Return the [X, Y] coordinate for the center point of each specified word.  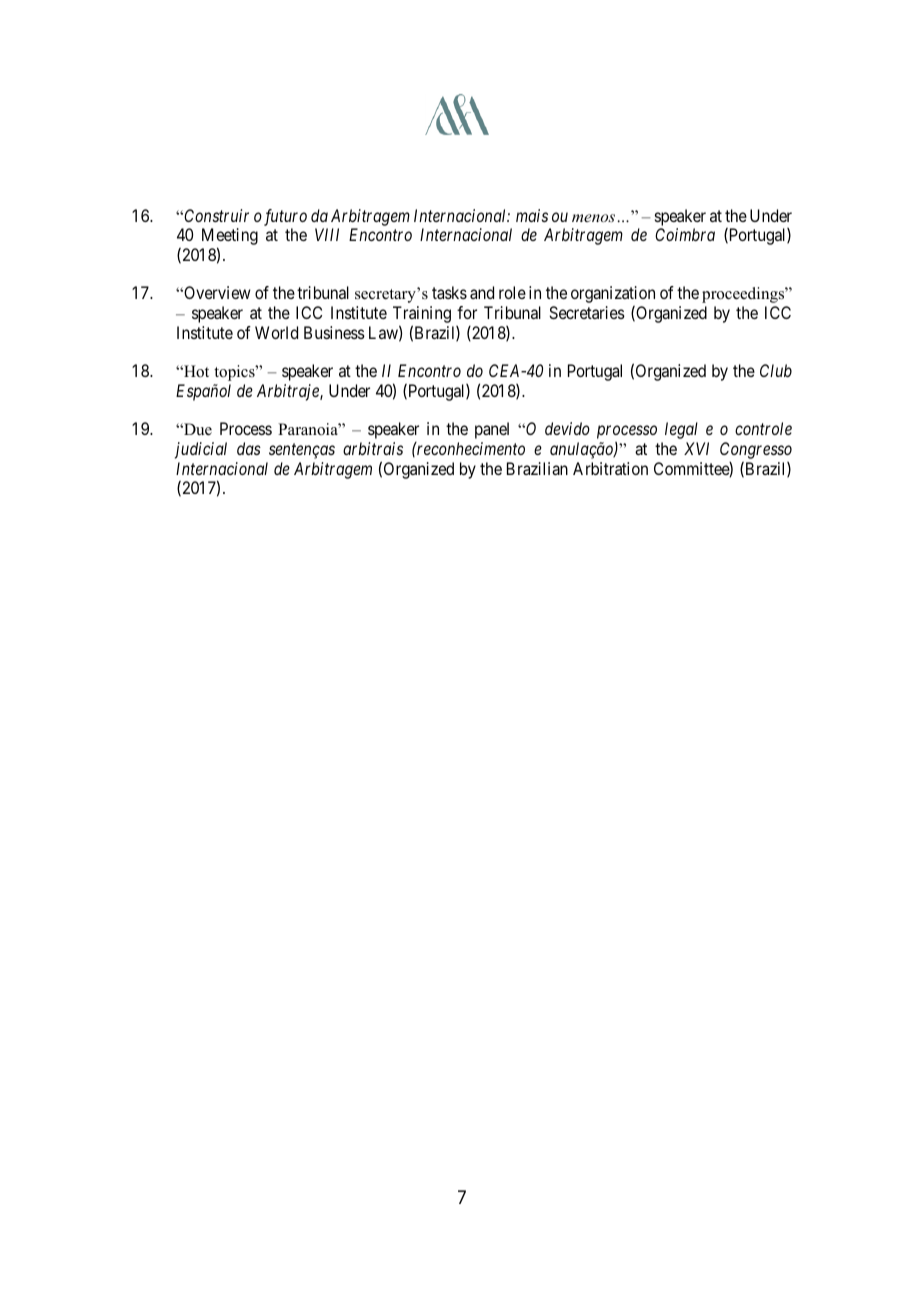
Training [422, 316]
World [276, 332]
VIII [327, 234]
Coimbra [685, 234]
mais [532, 215]
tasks [449, 292]
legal [681, 430]
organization [613, 296]
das [249, 448]
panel [492, 430]
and [482, 292]
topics [235, 373]
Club [776, 370]
